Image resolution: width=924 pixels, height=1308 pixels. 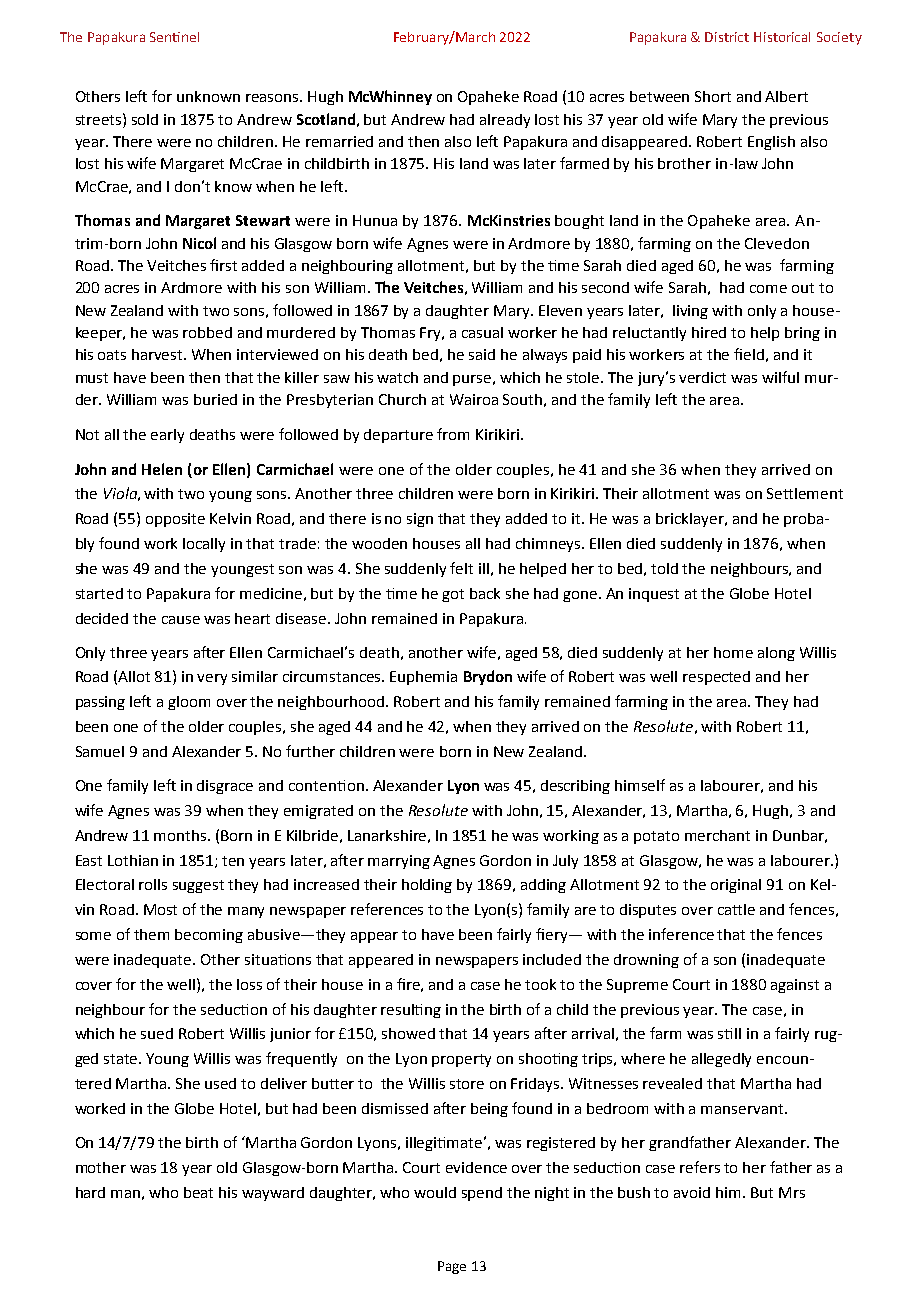 What do you see at coordinates (162, 469) in the document?
I see `Helen` at bounding box center [162, 469].
